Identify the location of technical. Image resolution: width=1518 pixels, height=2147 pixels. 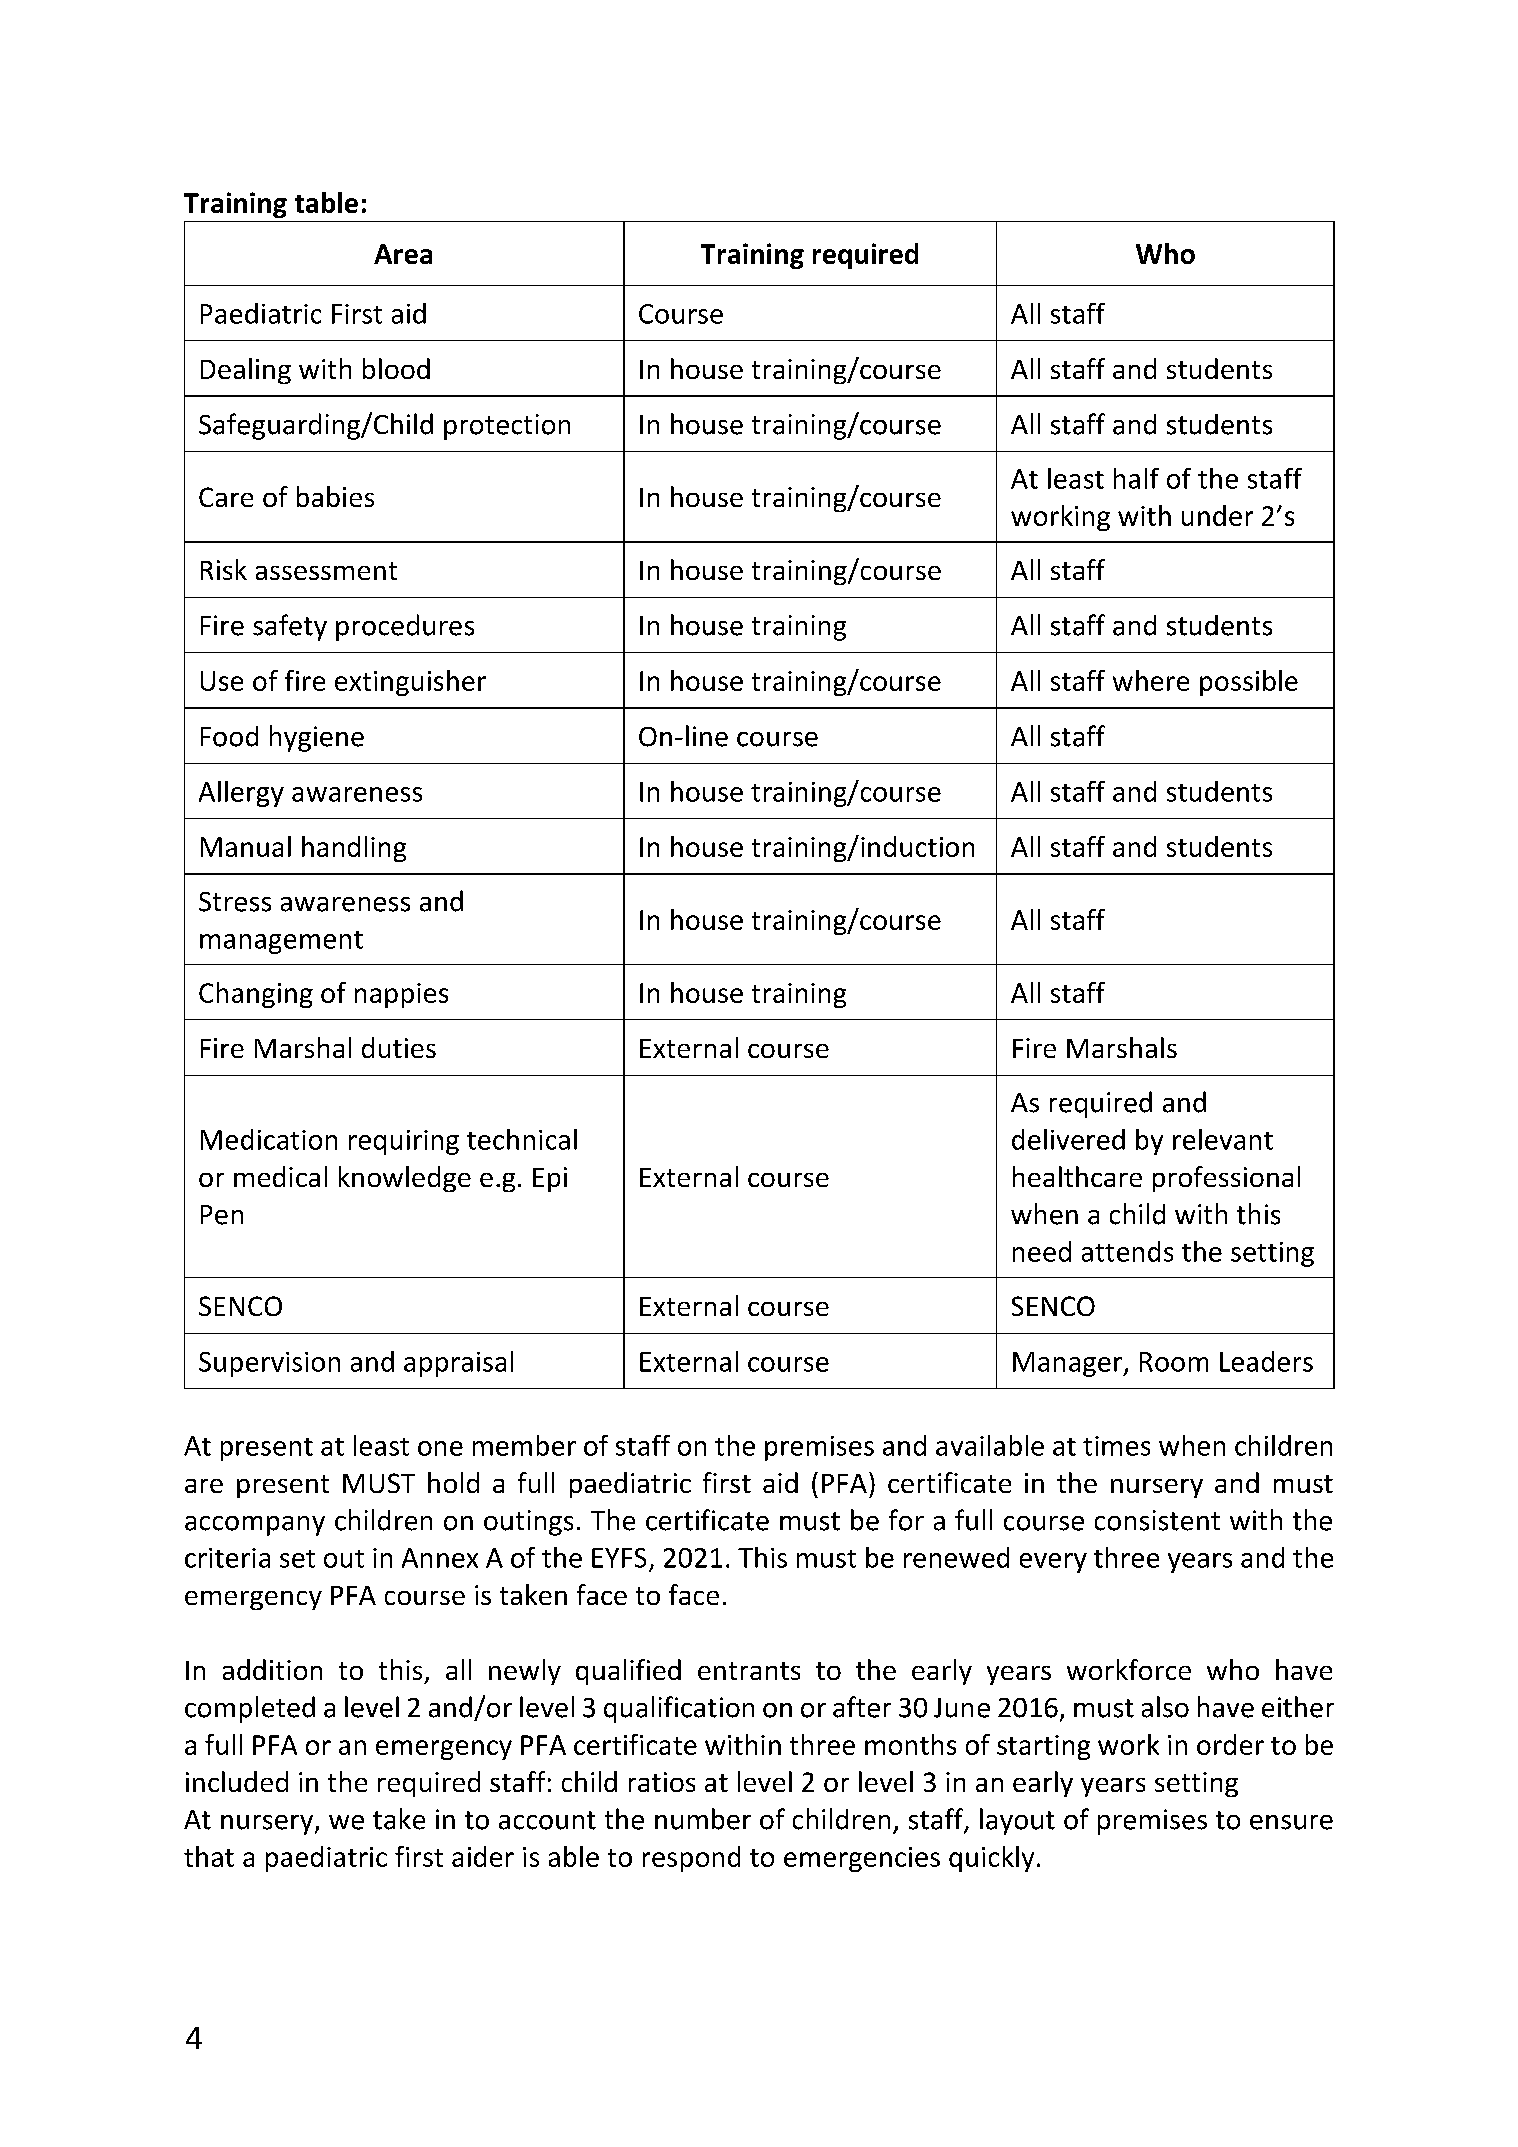
(522, 1139).
